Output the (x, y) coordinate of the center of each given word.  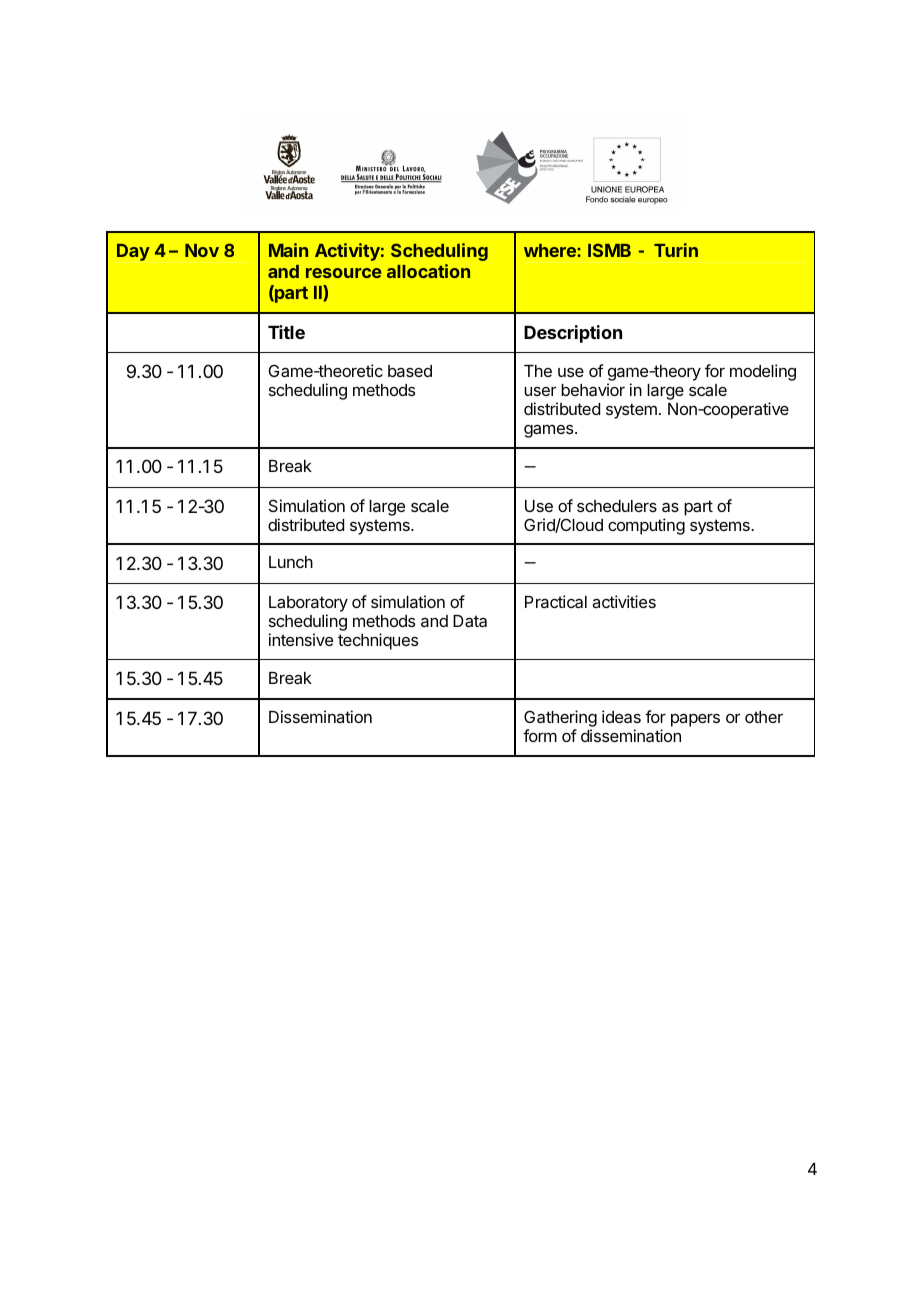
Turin (676, 250)
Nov (202, 250)
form (540, 735)
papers (695, 720)
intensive (301, 639)
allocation (428, 271)
